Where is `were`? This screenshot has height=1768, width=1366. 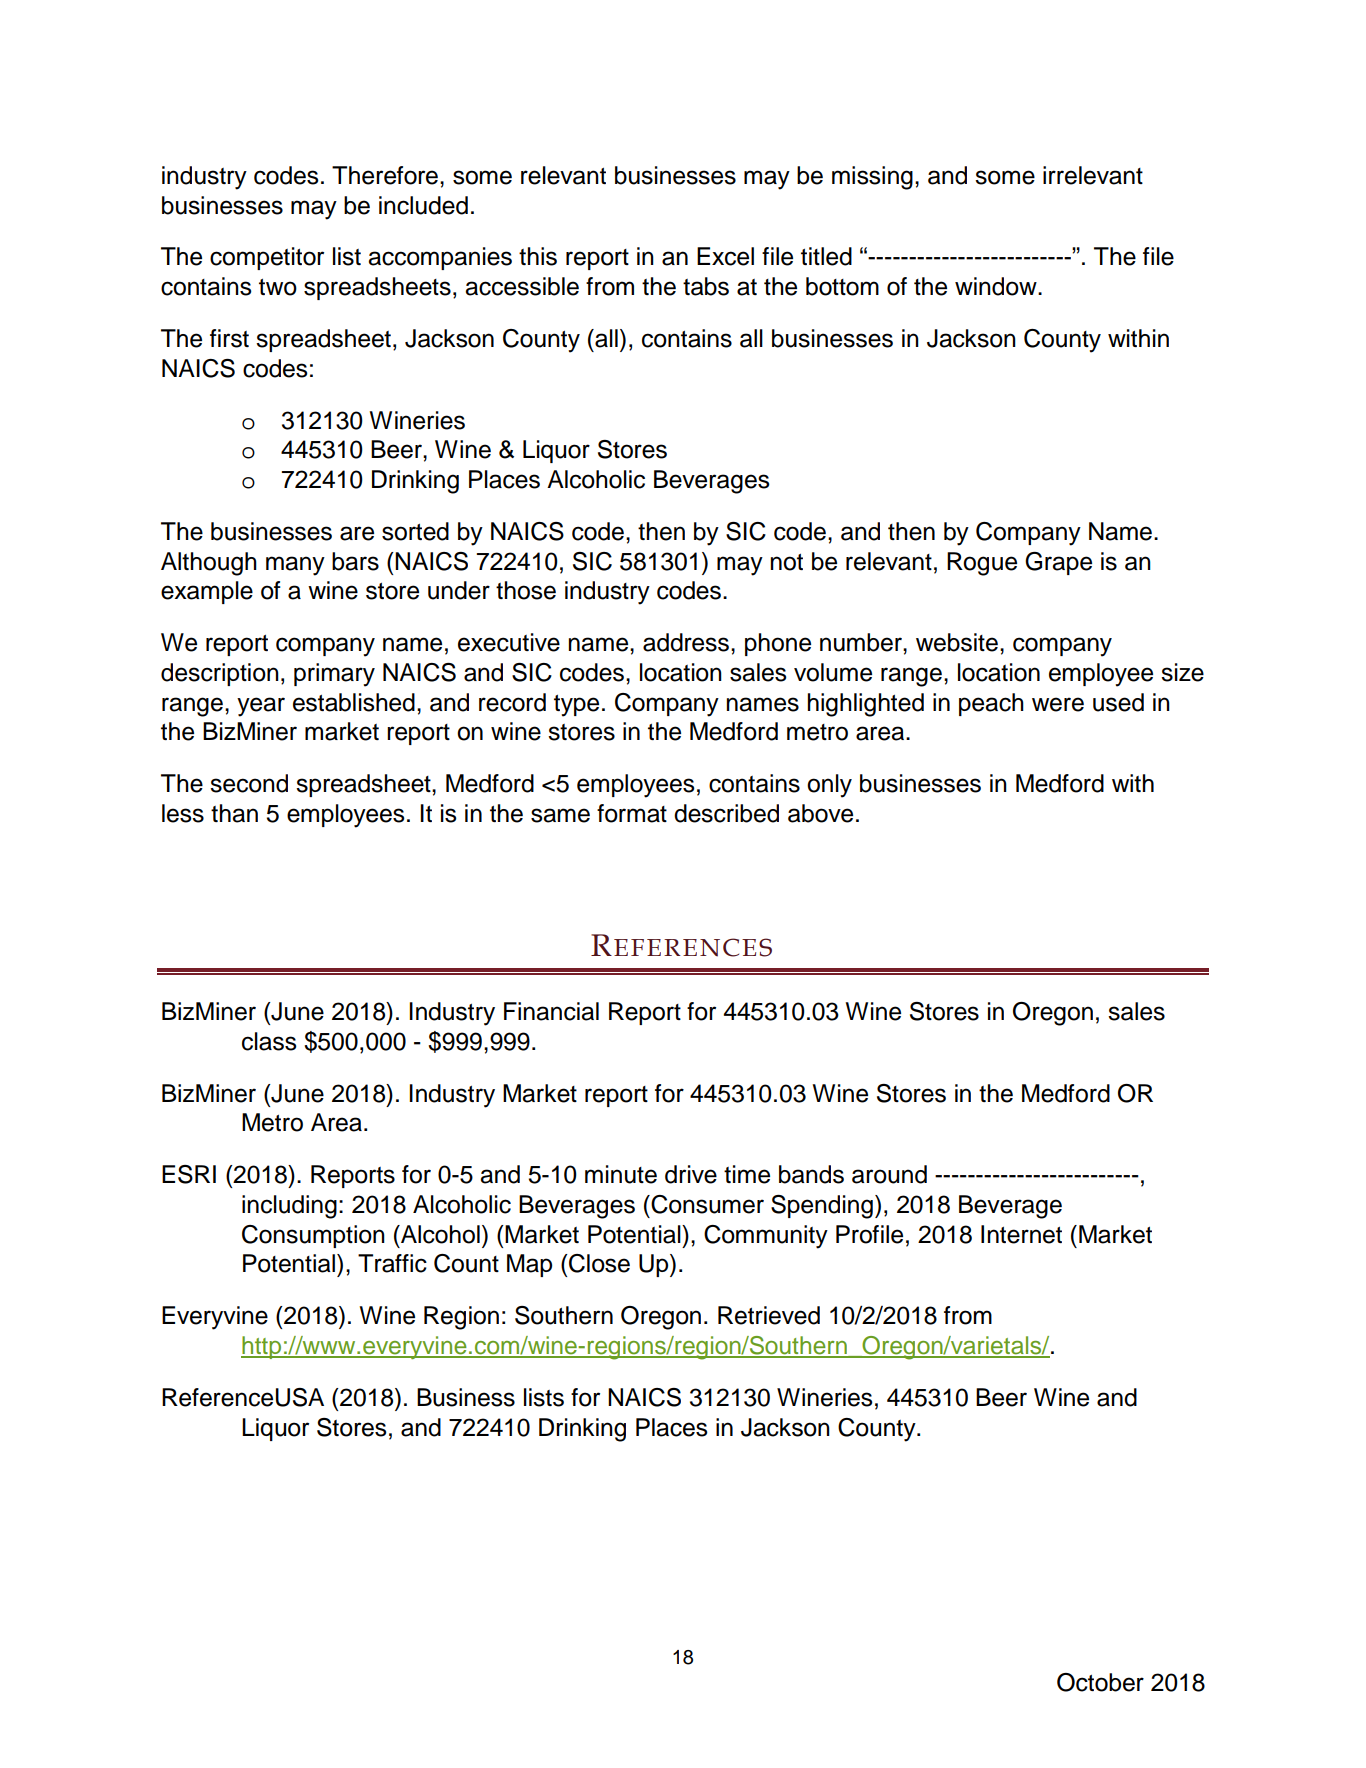
were is located at coordinates (1058, 704).
